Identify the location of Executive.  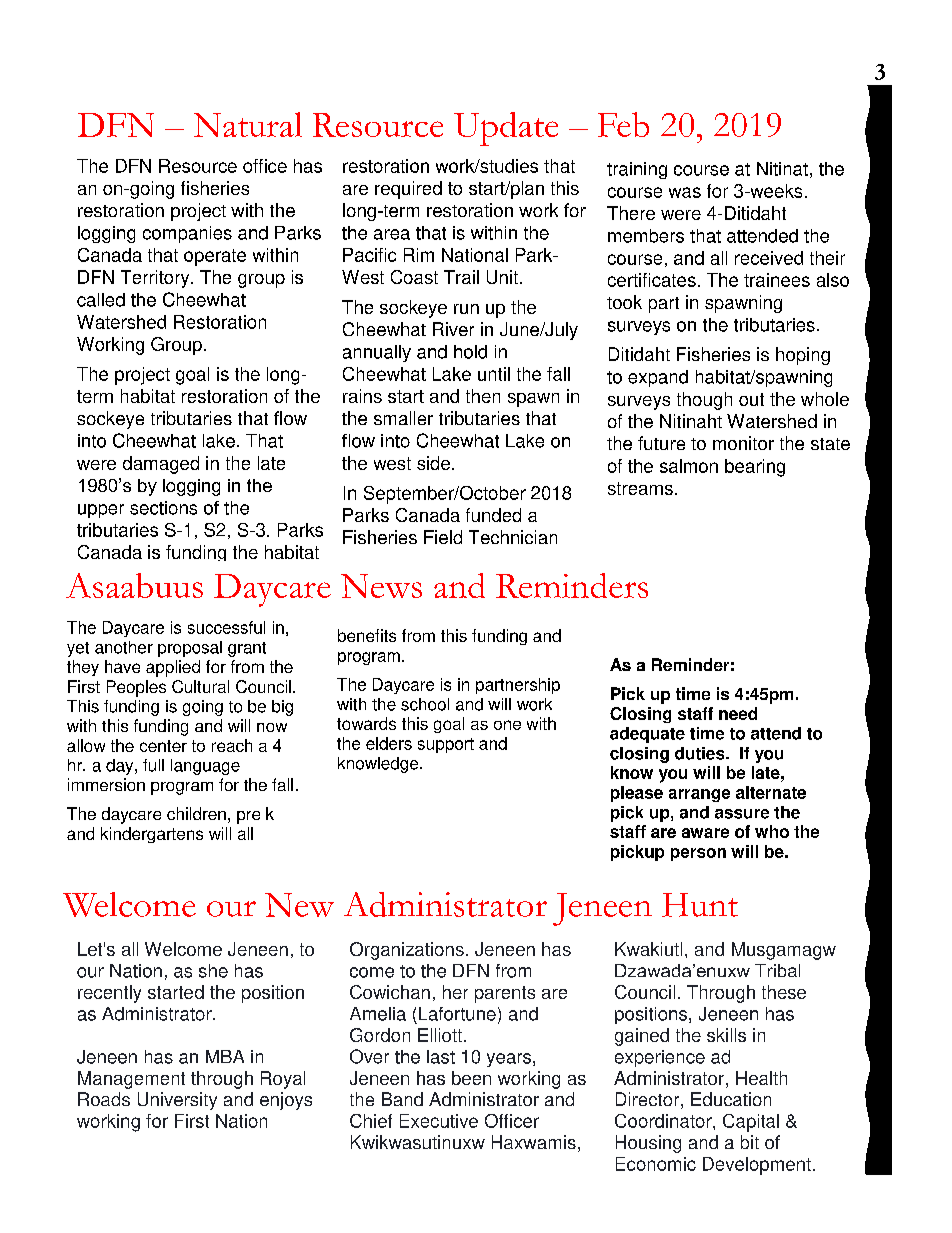
(439, 1121).
